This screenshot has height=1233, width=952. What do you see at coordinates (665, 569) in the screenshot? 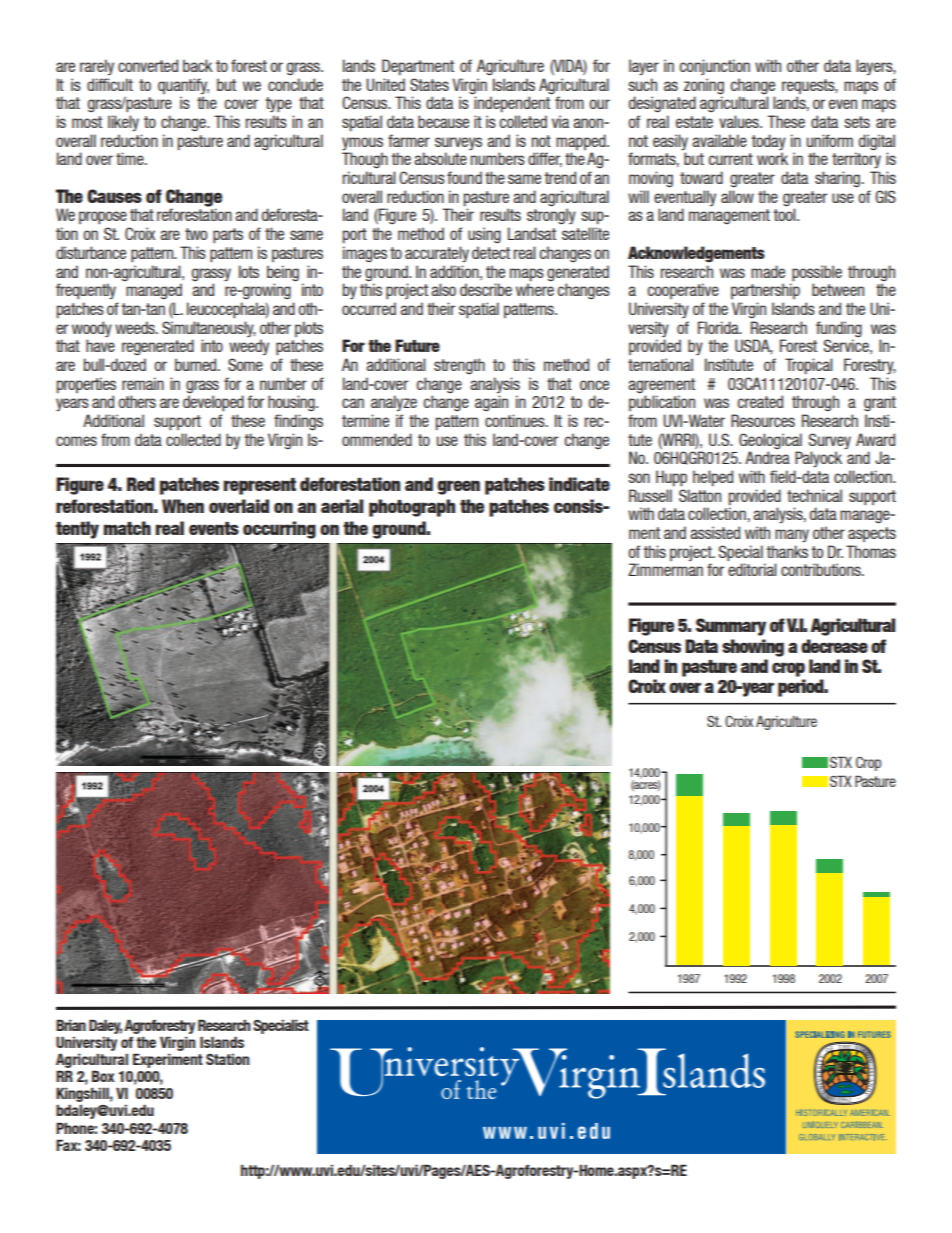
I see `Zimmerman` at bounding box center [665, 569].
